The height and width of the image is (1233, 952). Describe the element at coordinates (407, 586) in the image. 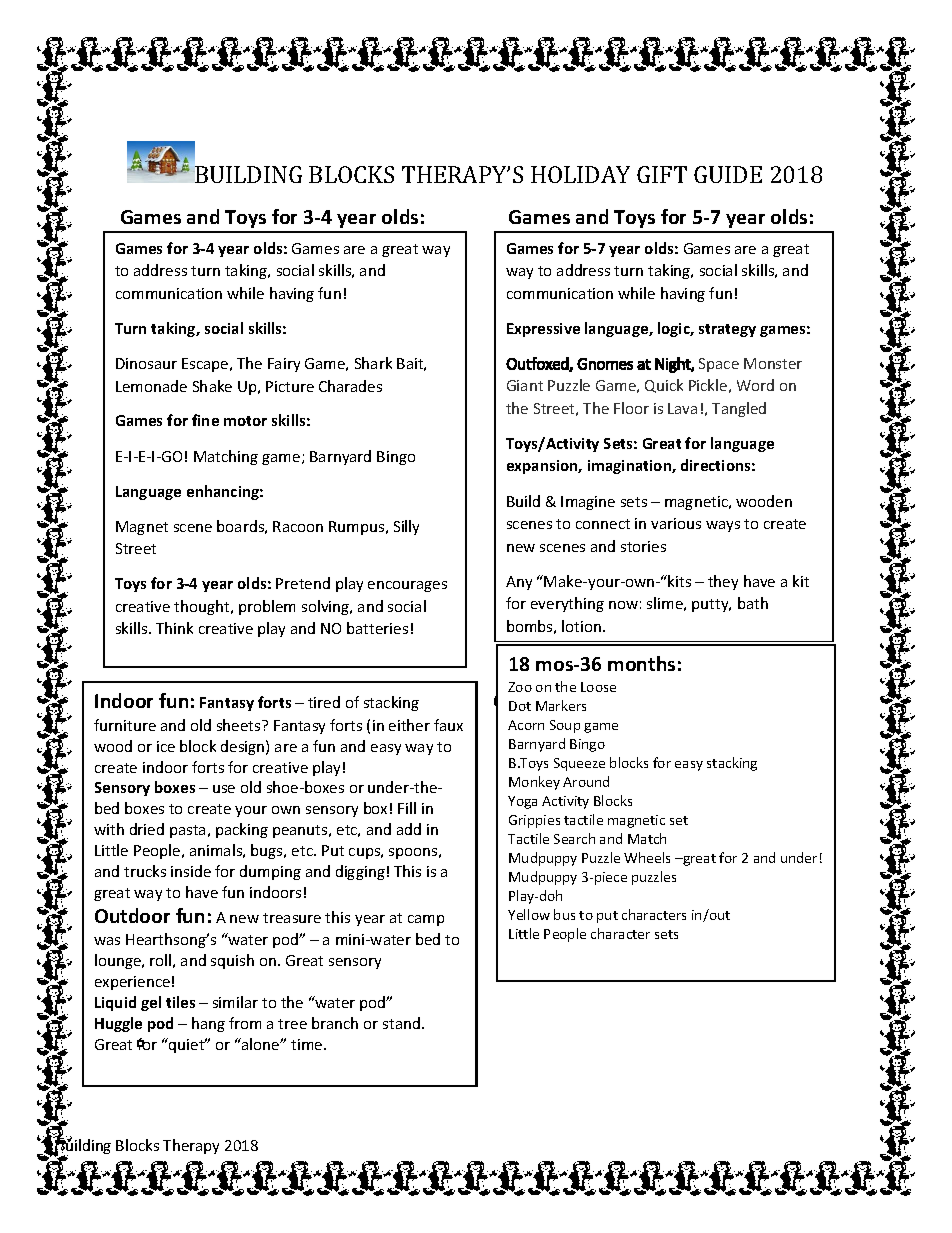

I see `encourages` at that location.
